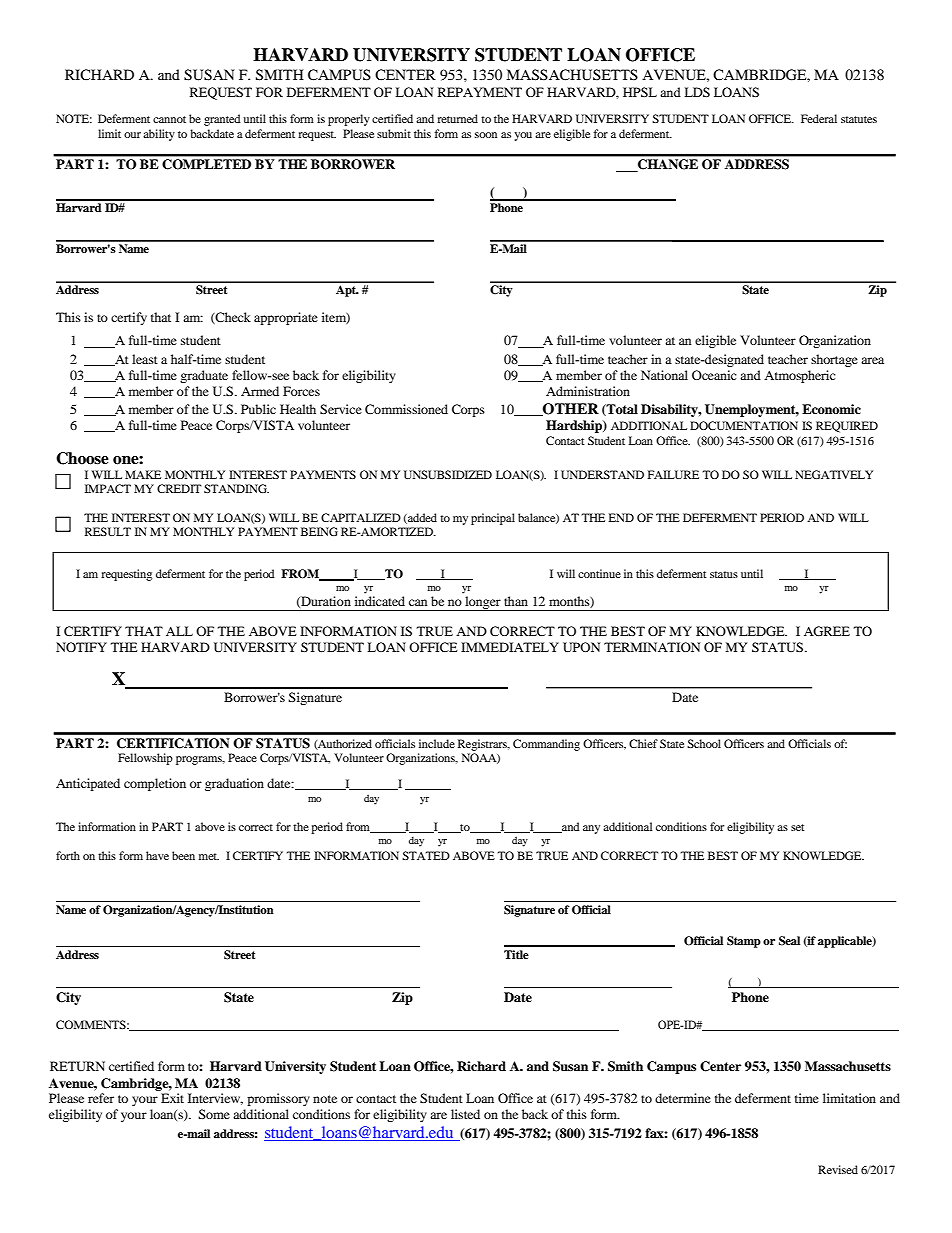 This screenshot has height=1233, width=952. What do you see at coordinates (406, 409) in the screenshot?
I see `Commissioned` at bounding box center [406, 409].
